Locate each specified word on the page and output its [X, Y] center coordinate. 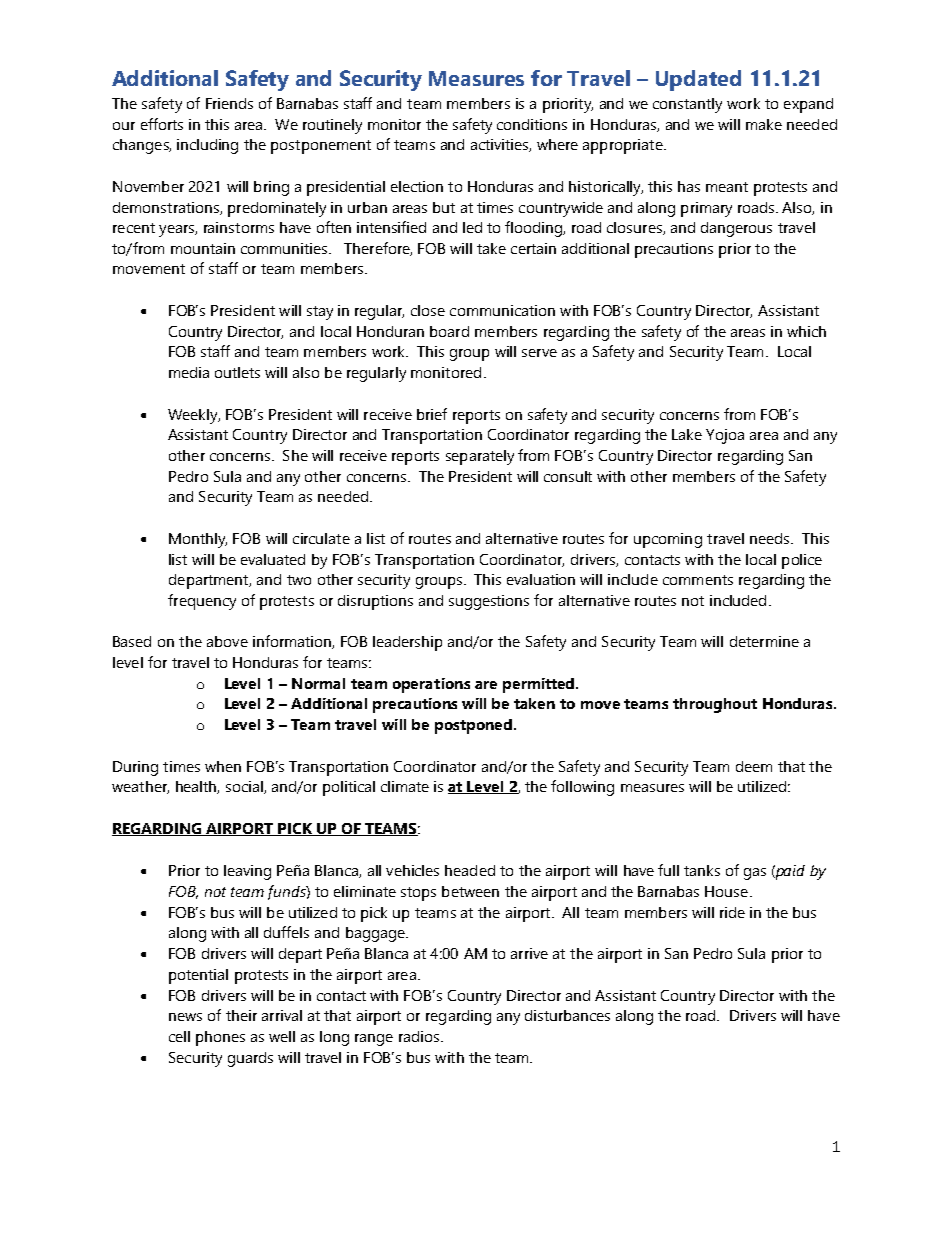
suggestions [489, 602]
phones [220, 1038]
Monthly [198, 540]
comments [698, 580]
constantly [687, 105]
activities [500, 145]
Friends [229, 103]
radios [419, 1036]
